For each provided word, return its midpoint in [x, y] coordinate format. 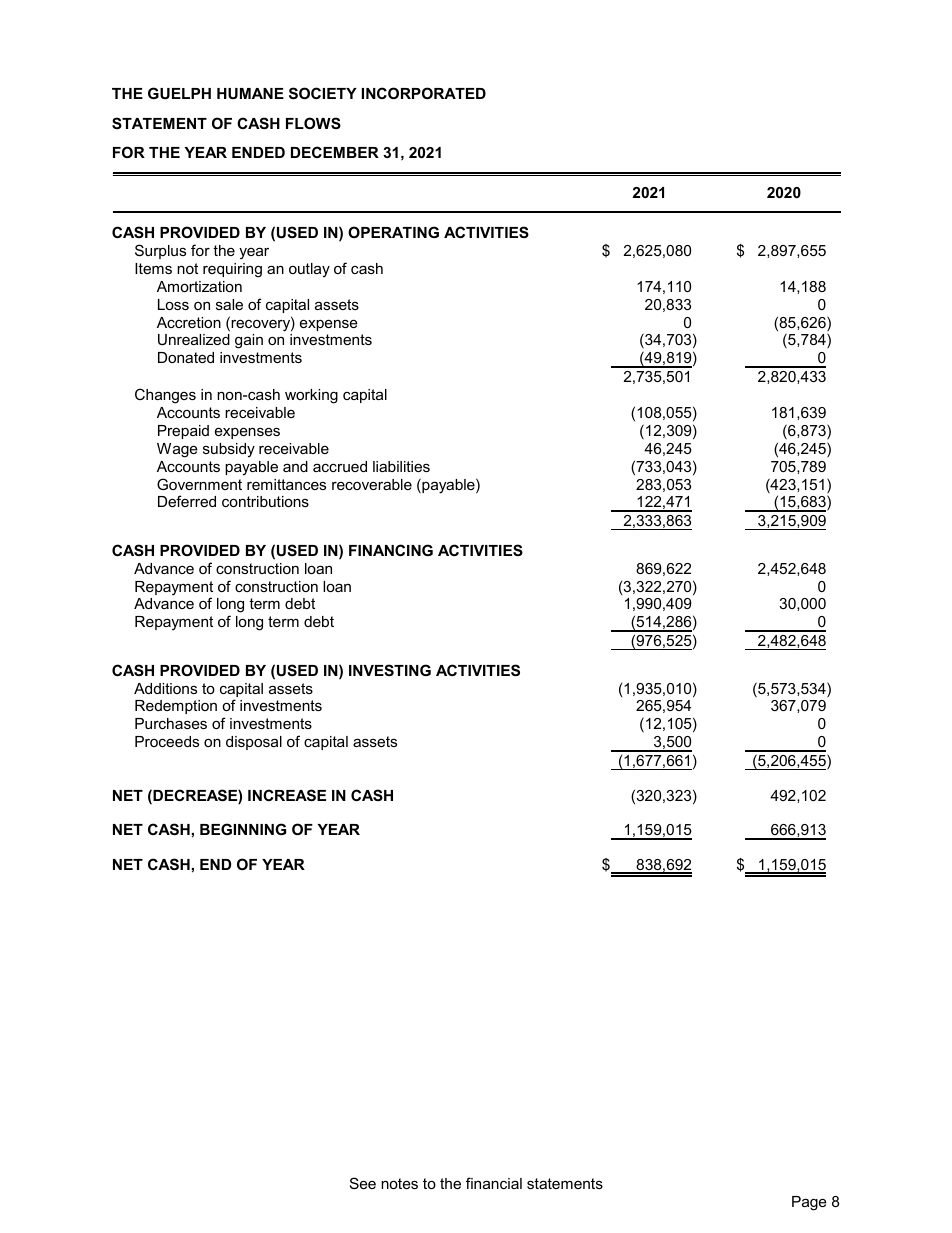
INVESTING [390, 670]
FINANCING [391, 550]
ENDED [258, 152]
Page [809, 1203]
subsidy [229, 450]
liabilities [401, 466]
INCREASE [287, 795]
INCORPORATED [424, 93]
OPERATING [393, 232]
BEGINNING [243, 829]
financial [494, 1183]
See [363, 1183]
